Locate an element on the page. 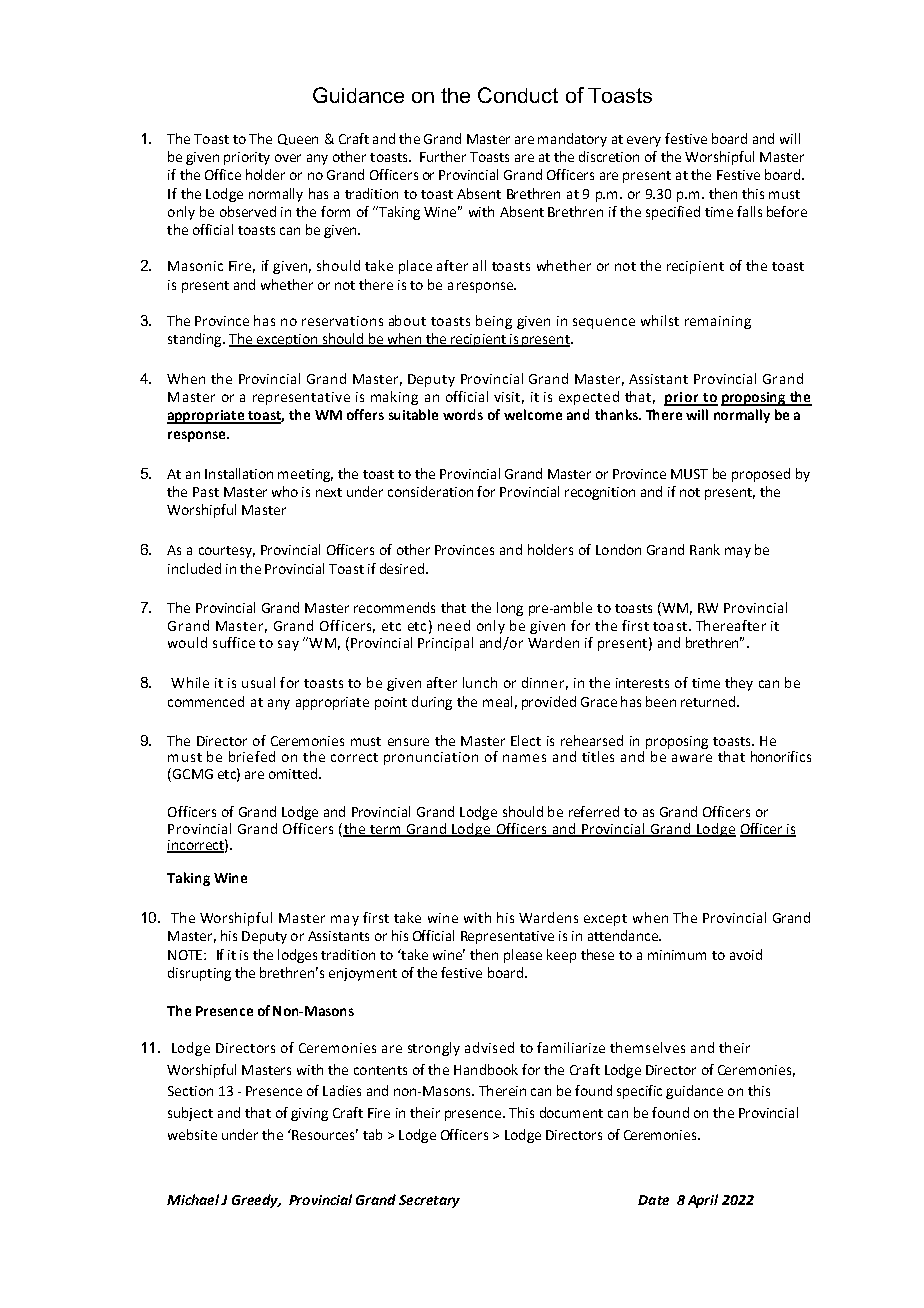 The width and height of the image is (924, 1308). Conduct is located at coordinates (518, 95).
